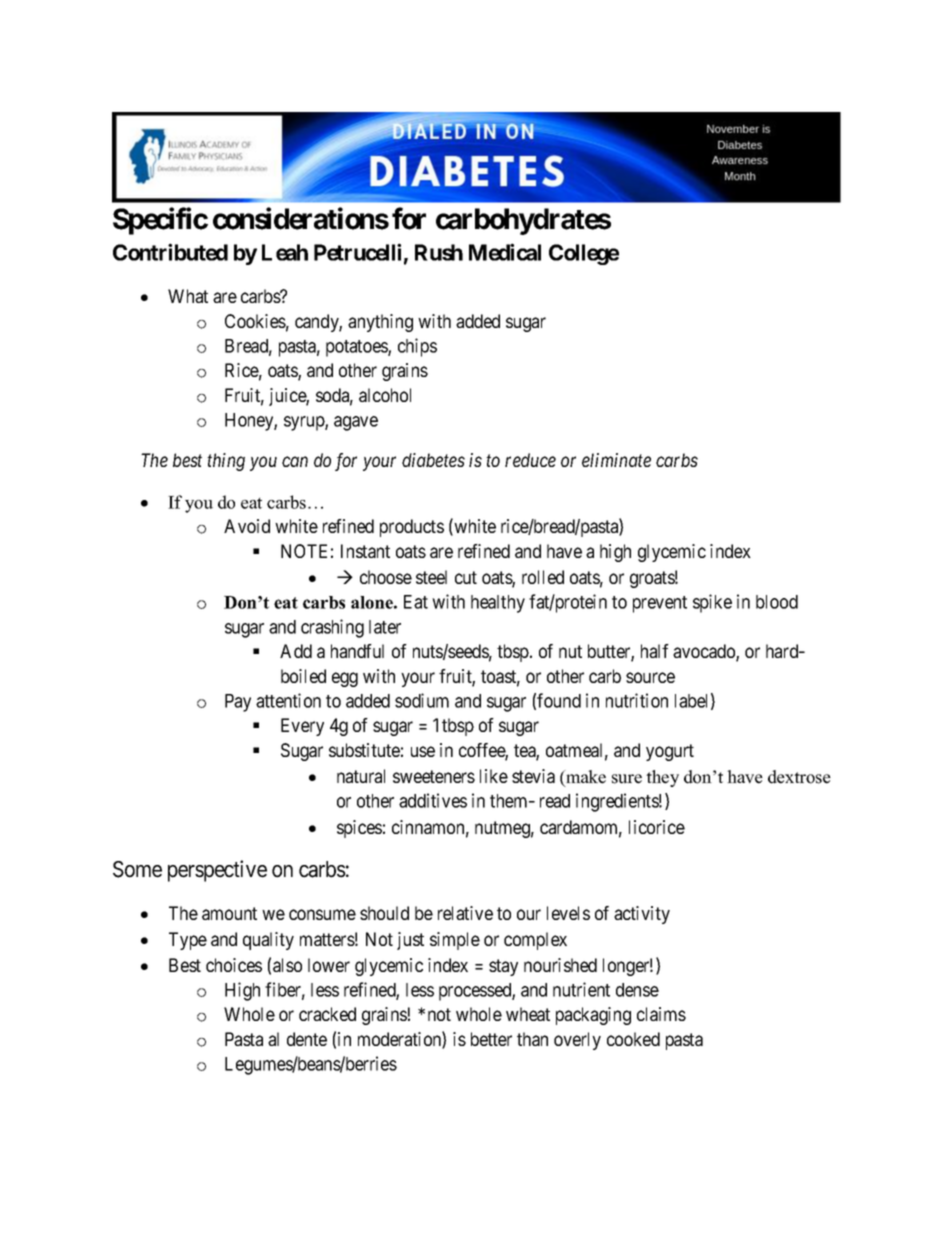 The width and height of the document is (952, 1233). Describe the element at coordinates (433, 460) in the document. I see `diabetes` at that location.
